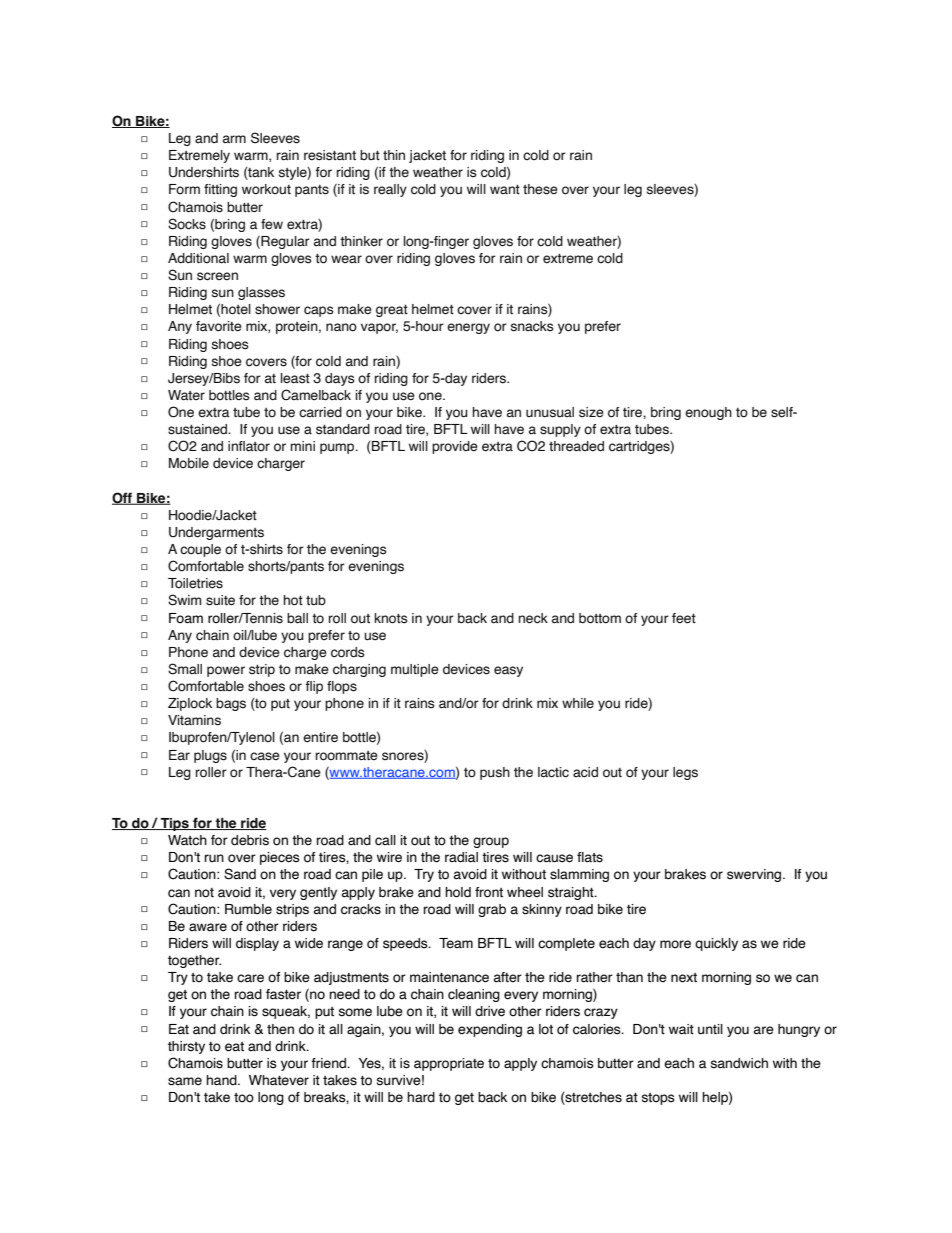  What do you see at coordinates (184, 189) in the screenshot?
I see `Form` at bounding box center [184, 189].
